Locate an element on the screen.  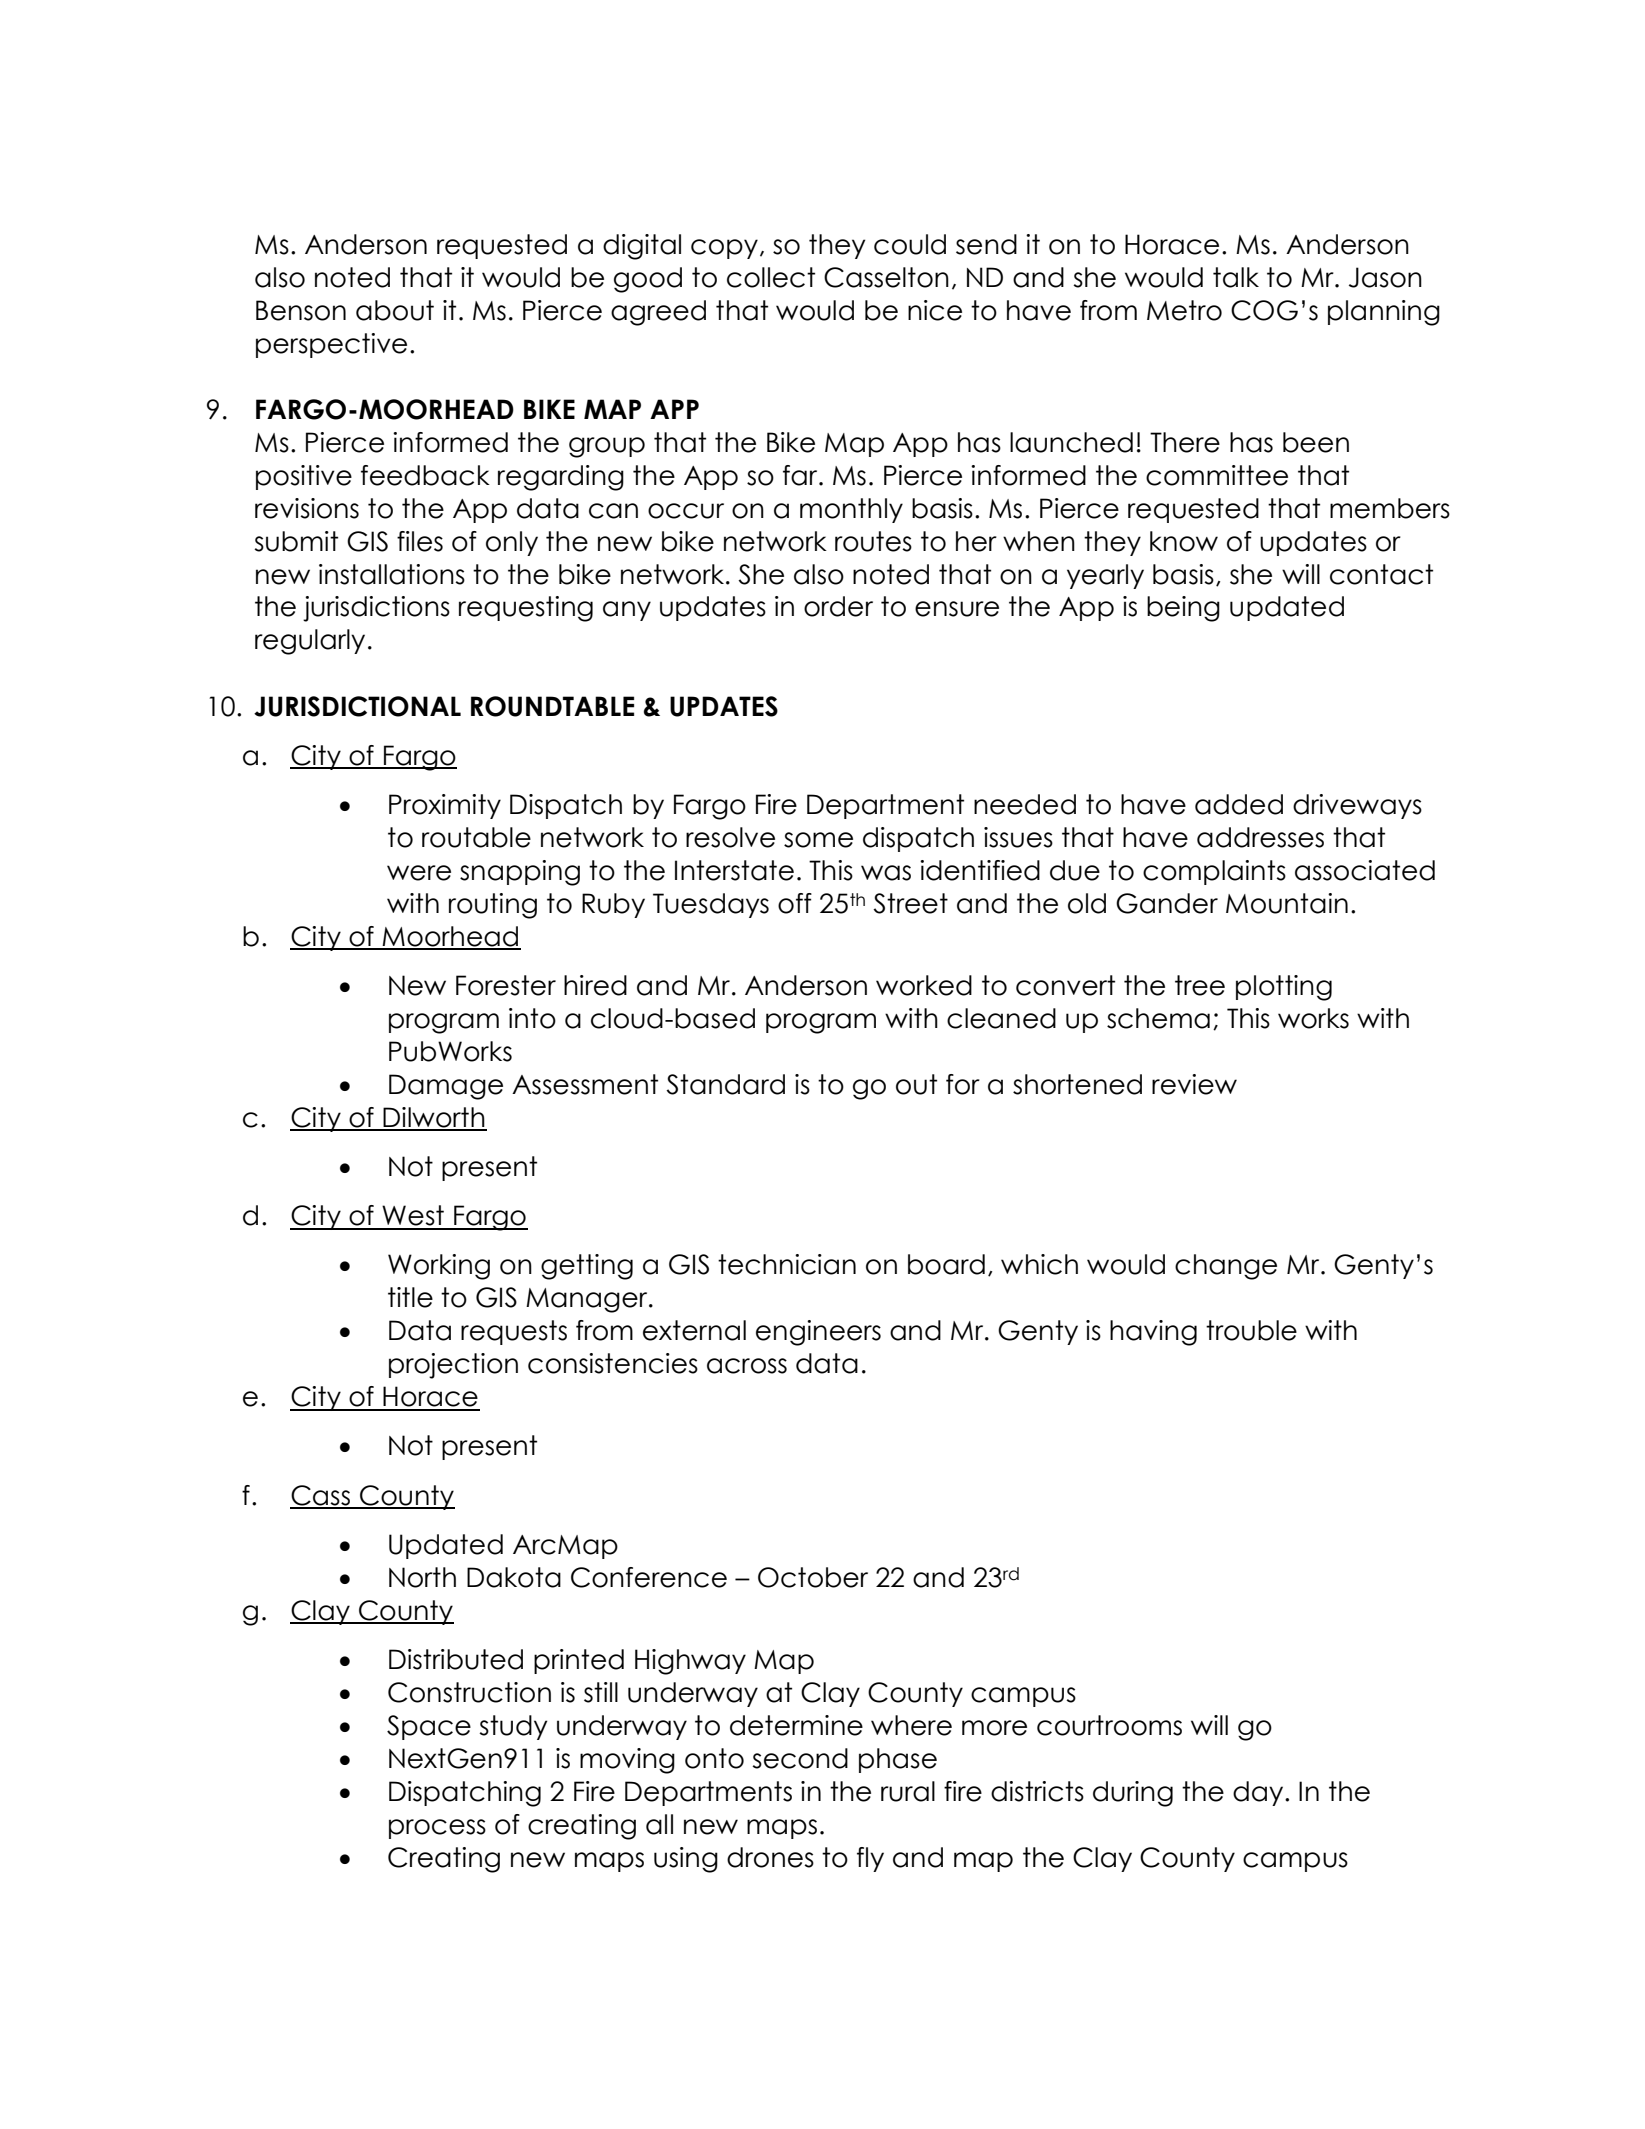
trouble is located at coordinates (1251, 1330).
